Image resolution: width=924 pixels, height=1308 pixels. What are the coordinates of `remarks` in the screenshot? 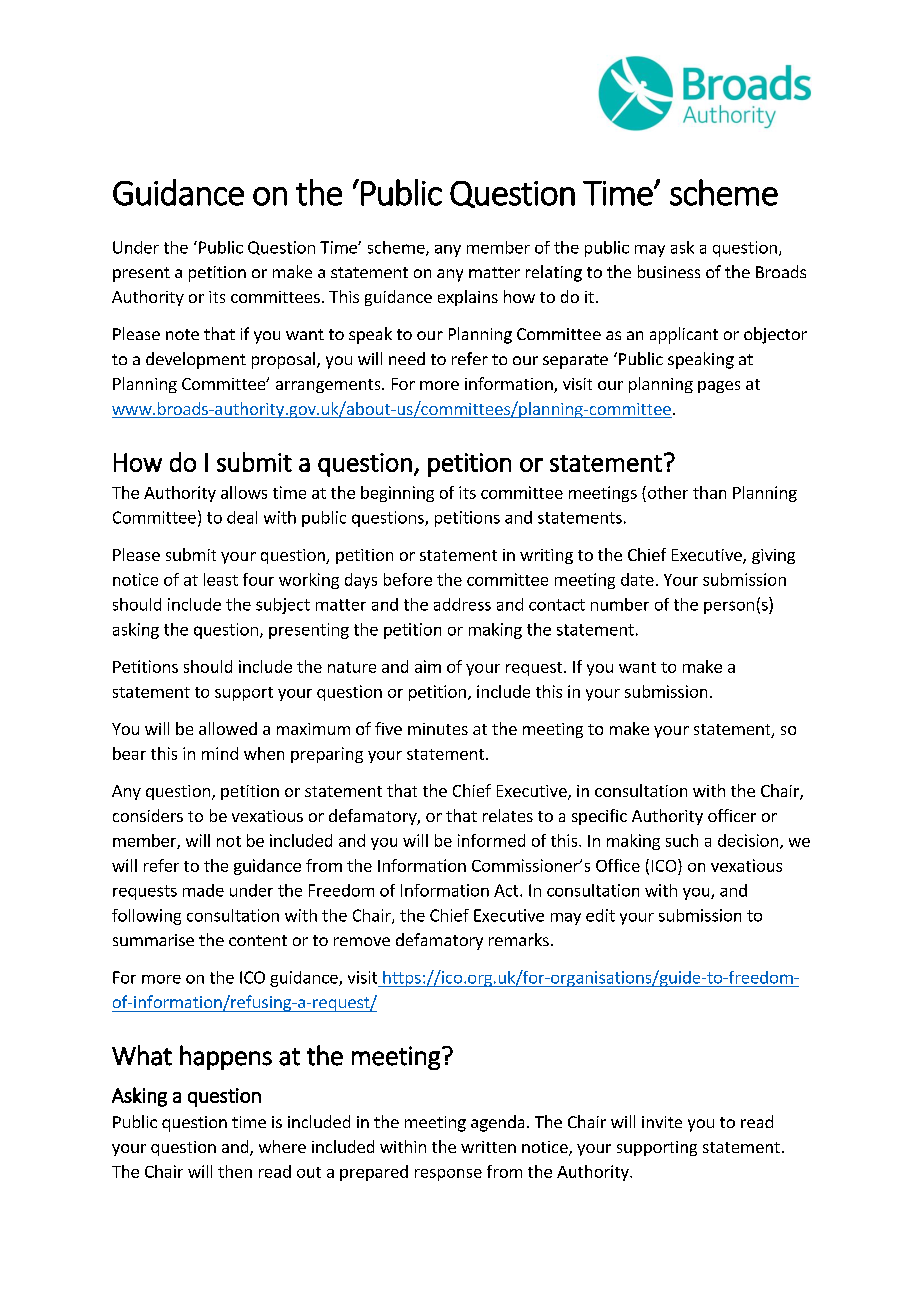 It's located at (519, 939).
